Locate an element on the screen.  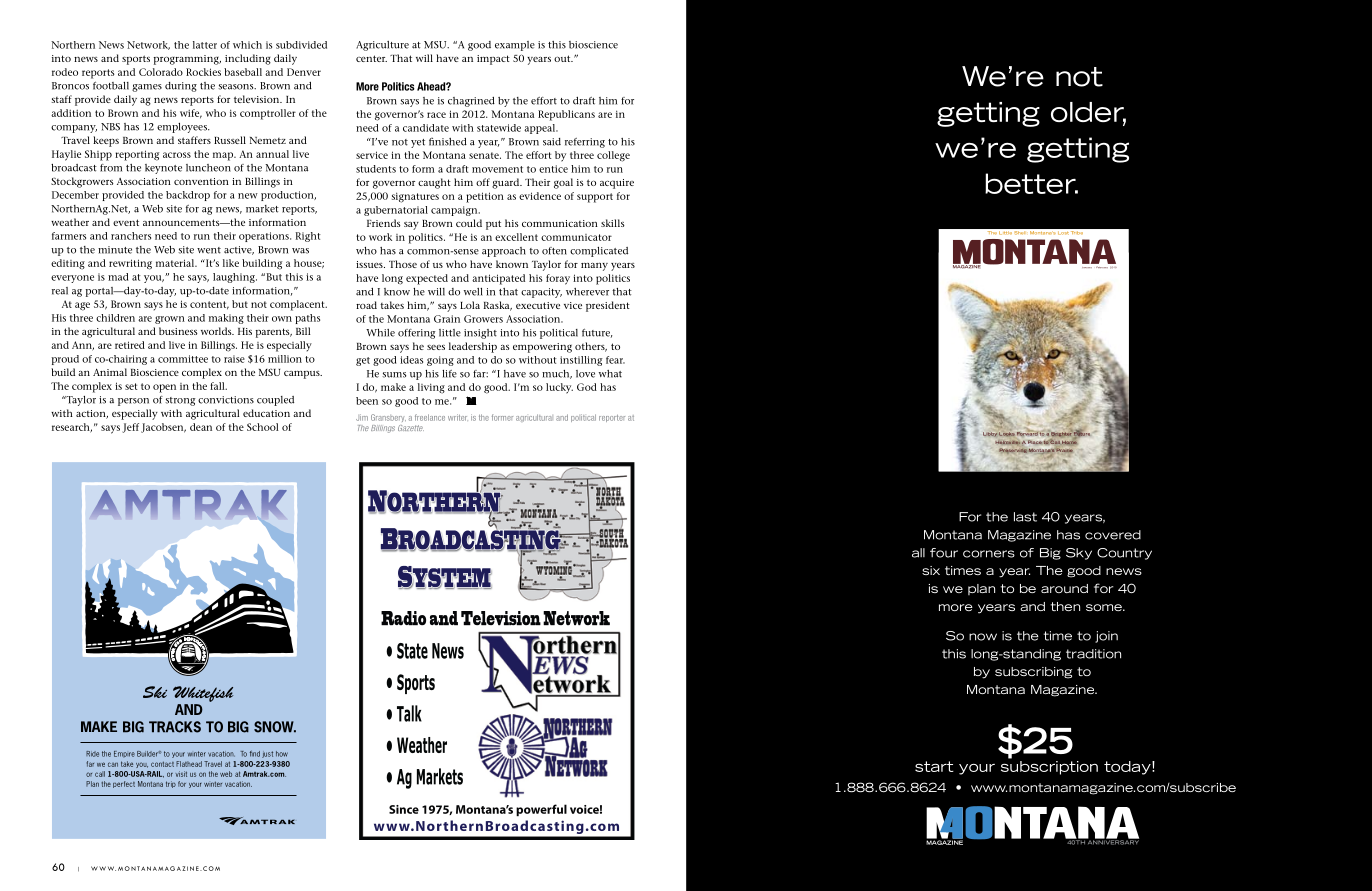
complicated is located at coordinates (599, 252).
